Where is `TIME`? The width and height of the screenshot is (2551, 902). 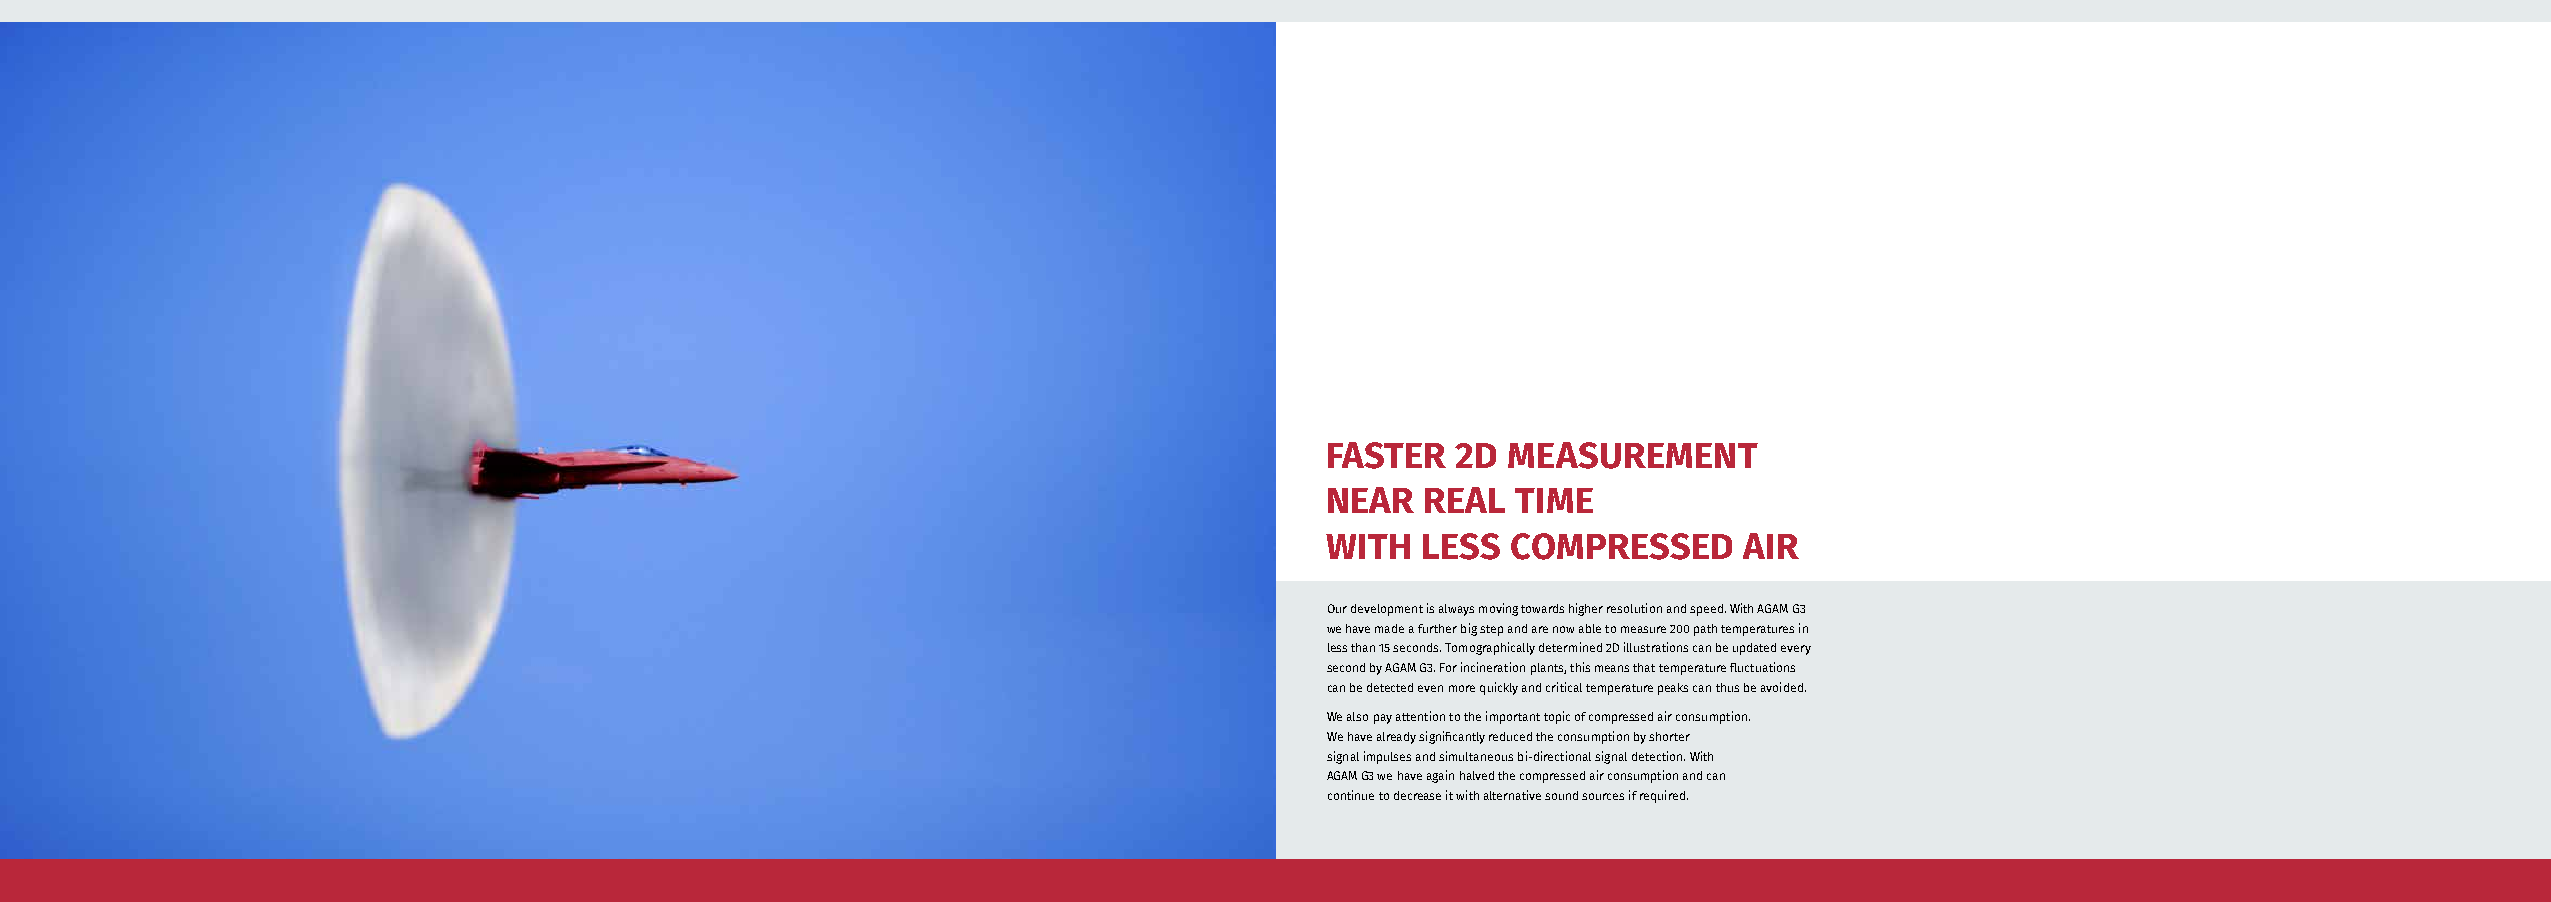 TIME is located at coordinates (1554, 500).
